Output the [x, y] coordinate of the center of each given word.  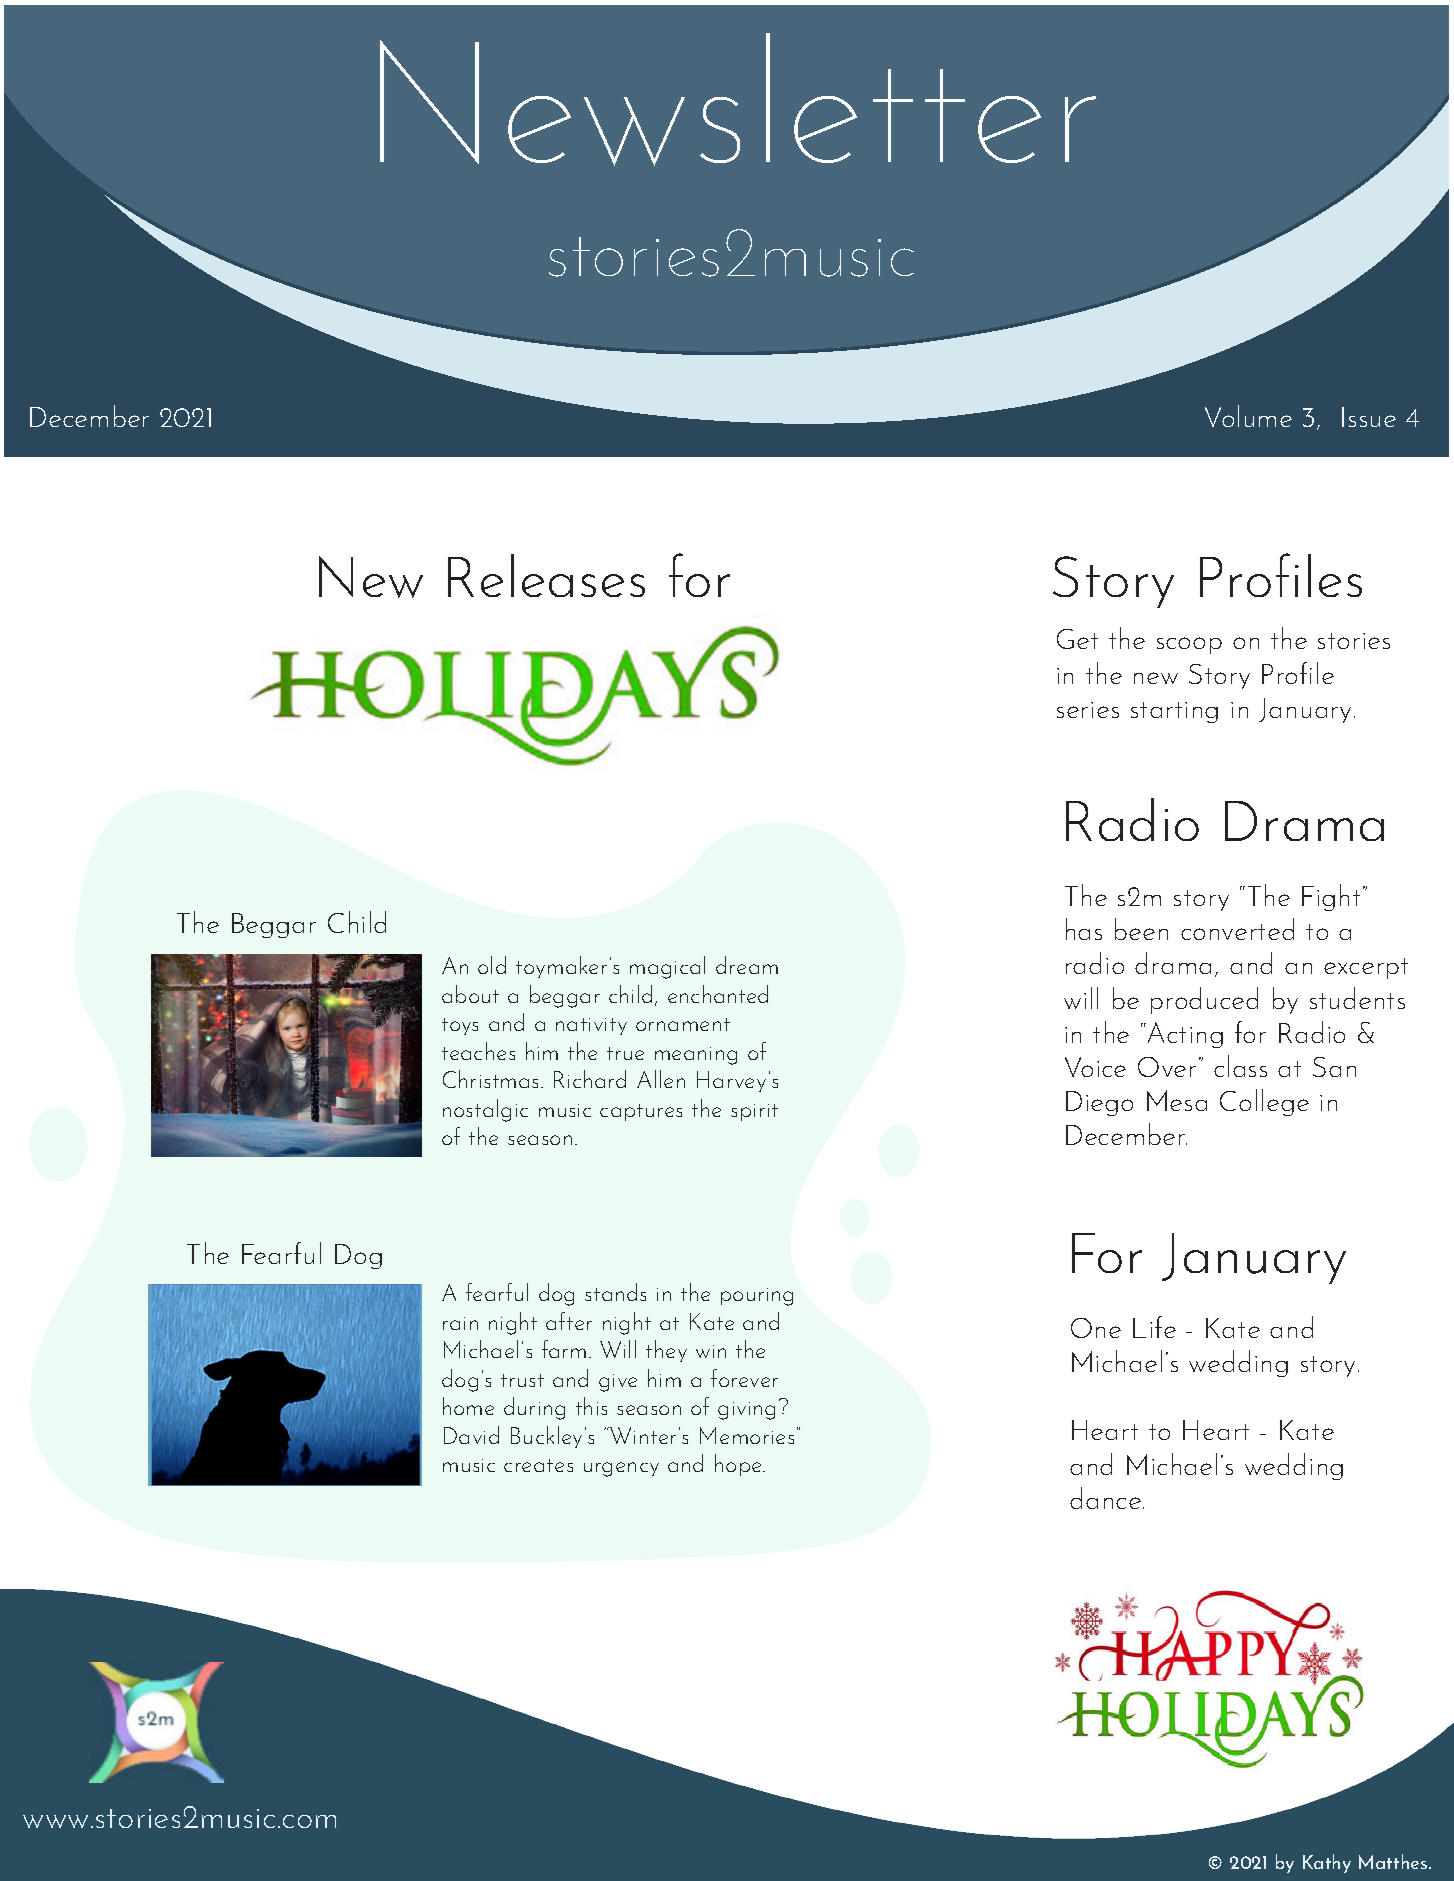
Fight [1331, 897]
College [1264, 1102]
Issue [1369, 417]
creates [538, 1465]
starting [1174, 712]
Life [1154, 1327]
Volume [1248, 416]
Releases [546, 575]
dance [1105, 1498]
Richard [590, 1079]
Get [1077, 639]
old [492, 965]
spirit [754, 1112]
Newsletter [738, 99]
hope [739, 1465]
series [1088, 710]
